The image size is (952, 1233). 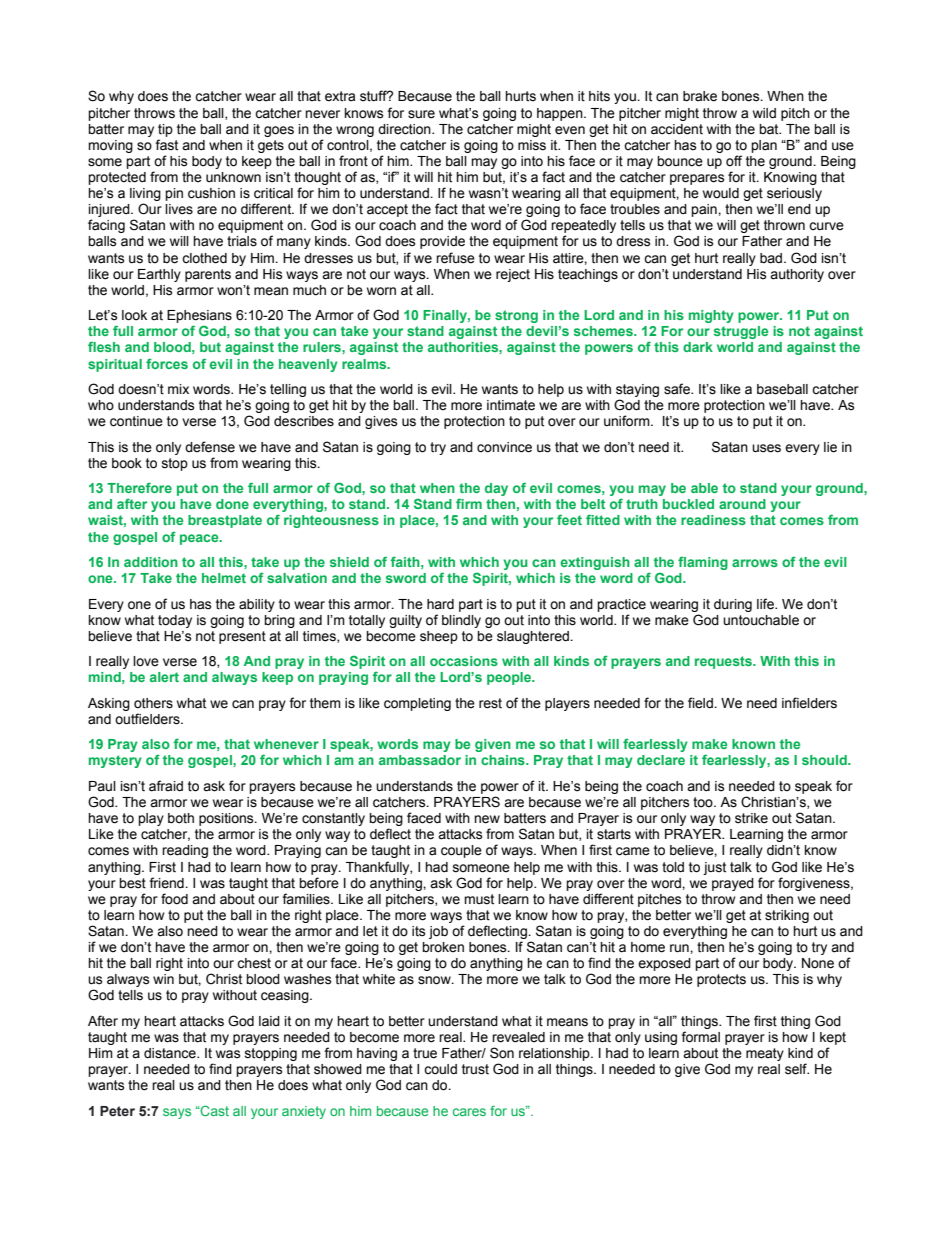 I want to click on just, so click(x=714, y=868).
